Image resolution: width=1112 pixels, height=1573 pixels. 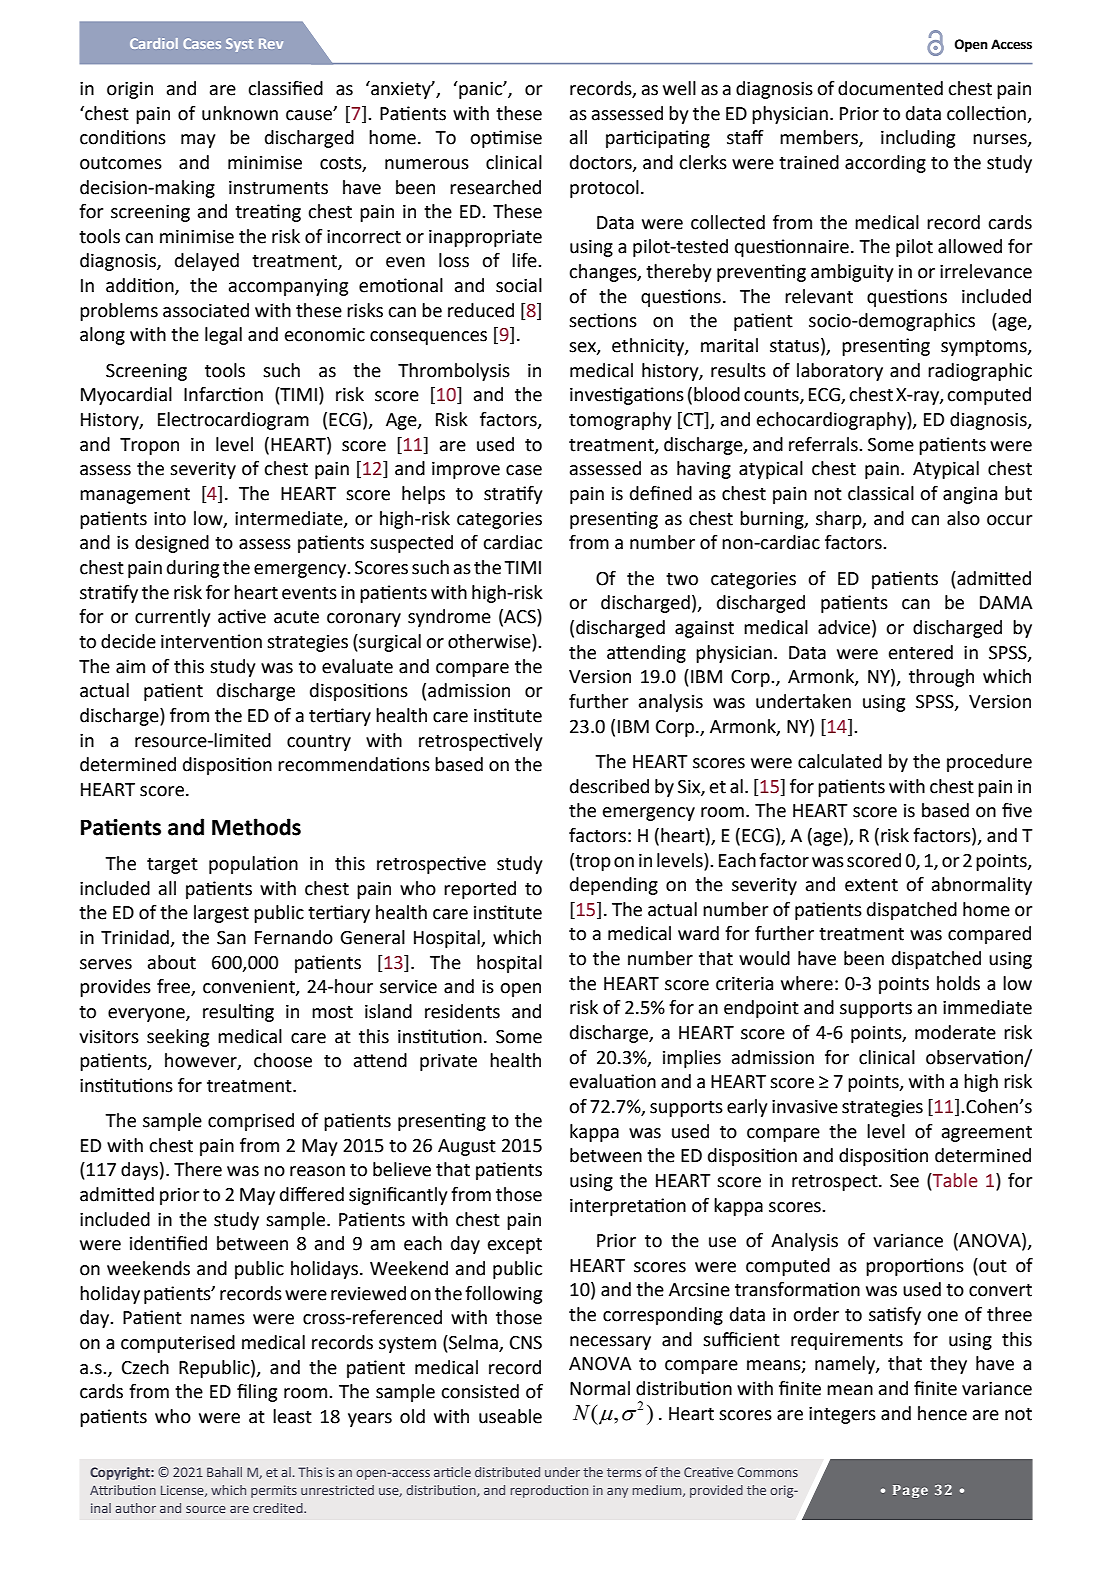 What do you see at coordinates (274, 1491) in the image?
I see `permits` at bounding box center [274, 1491].
